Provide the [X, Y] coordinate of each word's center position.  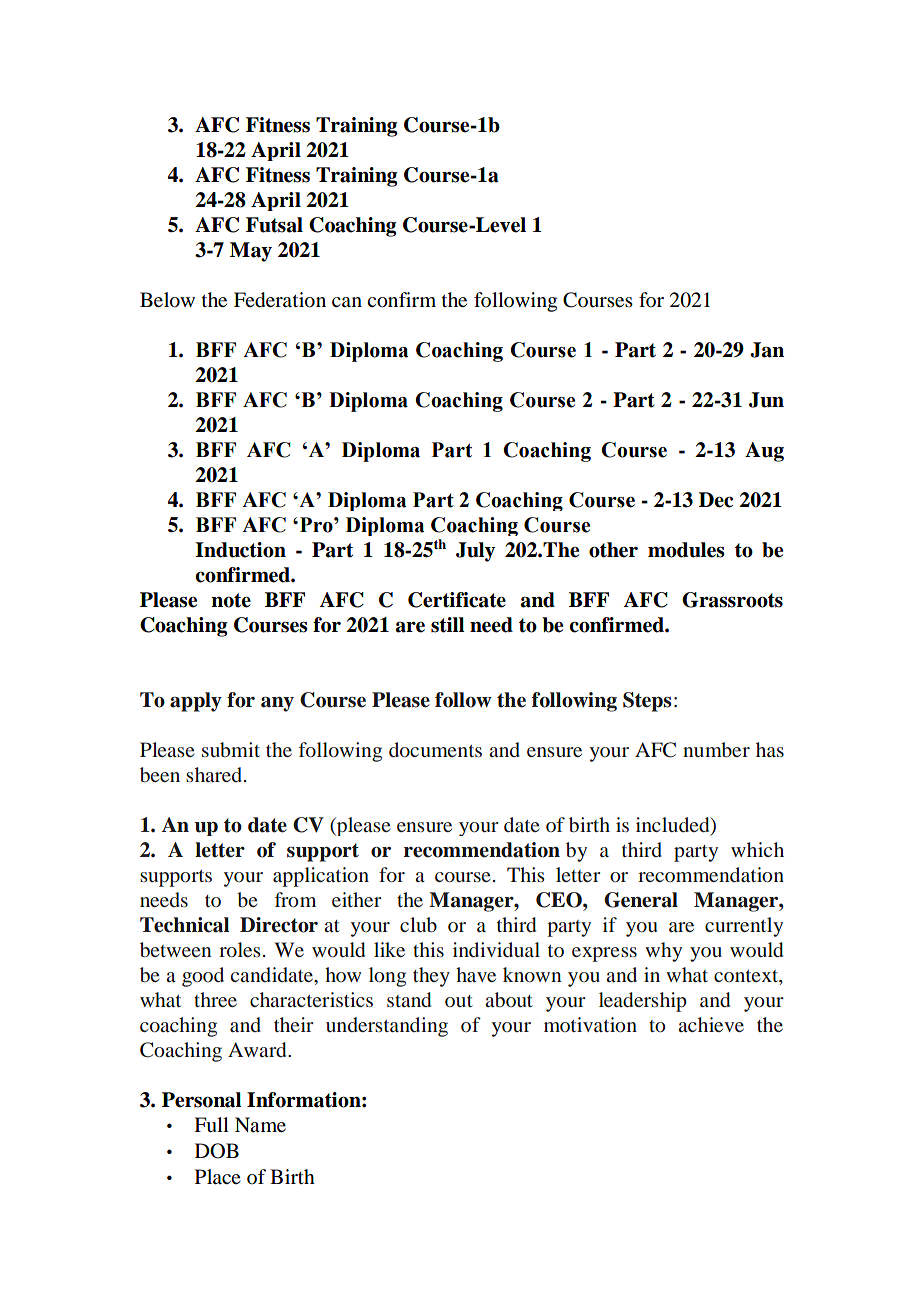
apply [196, 702]
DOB [217, 1151]
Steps [647, 702]
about [509, 1000]
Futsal [274, 225]
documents [435, 749]
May [251, 252]
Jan [767, 350]
